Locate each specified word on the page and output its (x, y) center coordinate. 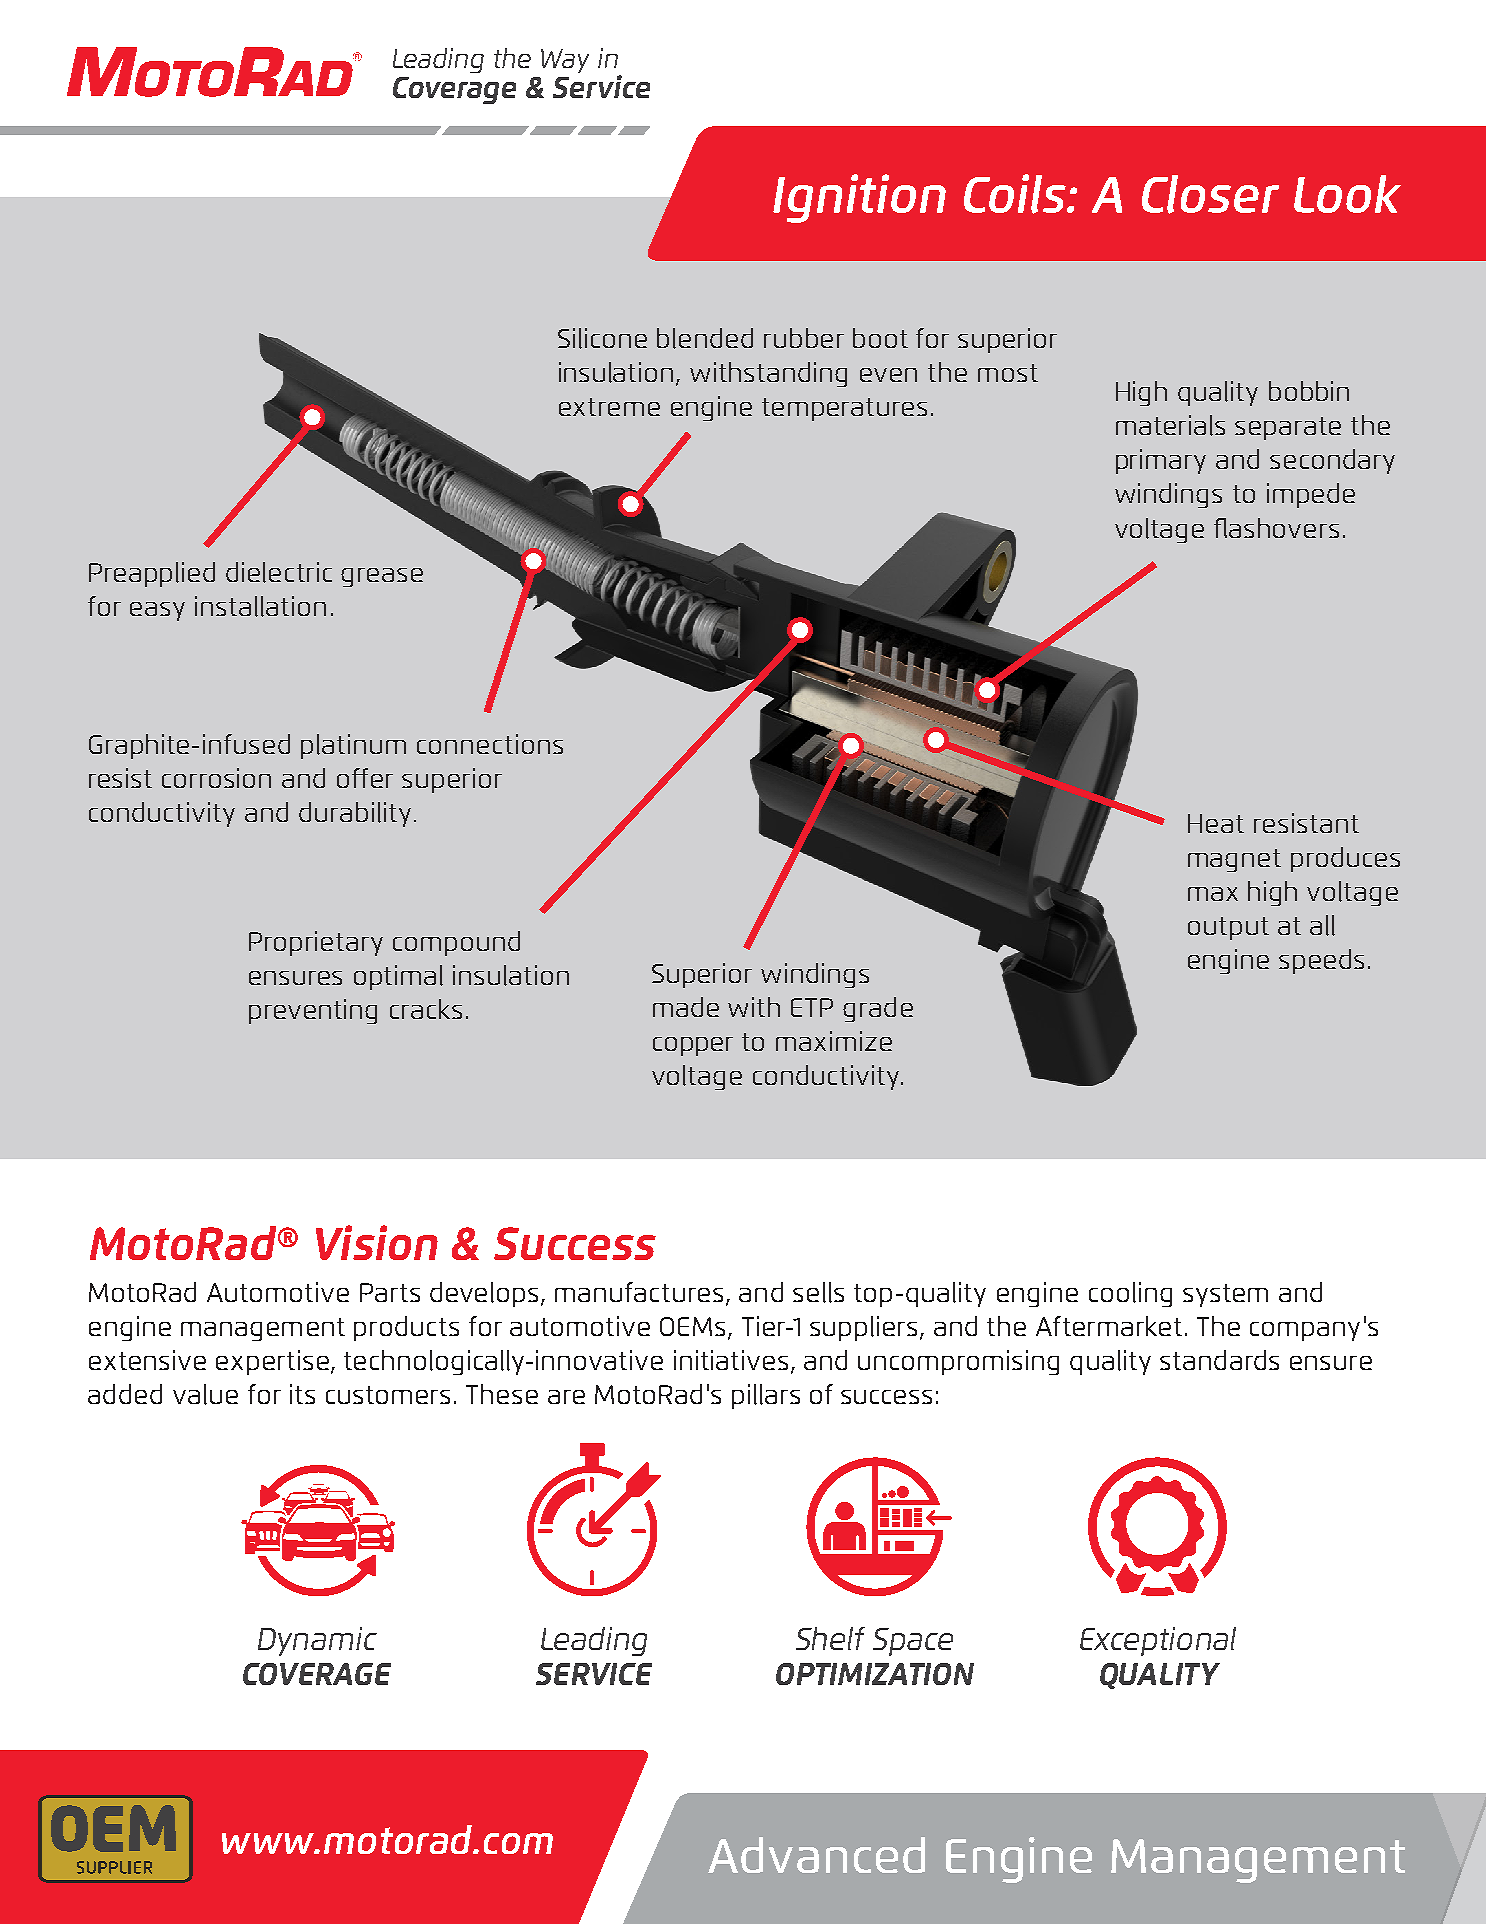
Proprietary (316, 943)
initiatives (731, 1360)
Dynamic (317, 1641)
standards (1219, 1360)
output (1228, 928)
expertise (272, 1362)
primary (1161, 461)
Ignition (859, 198)
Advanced (816, 1855)
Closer (1210, 194)
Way (565, 61)
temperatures (844, 409)
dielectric (279, 572)
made (686, 1007)
